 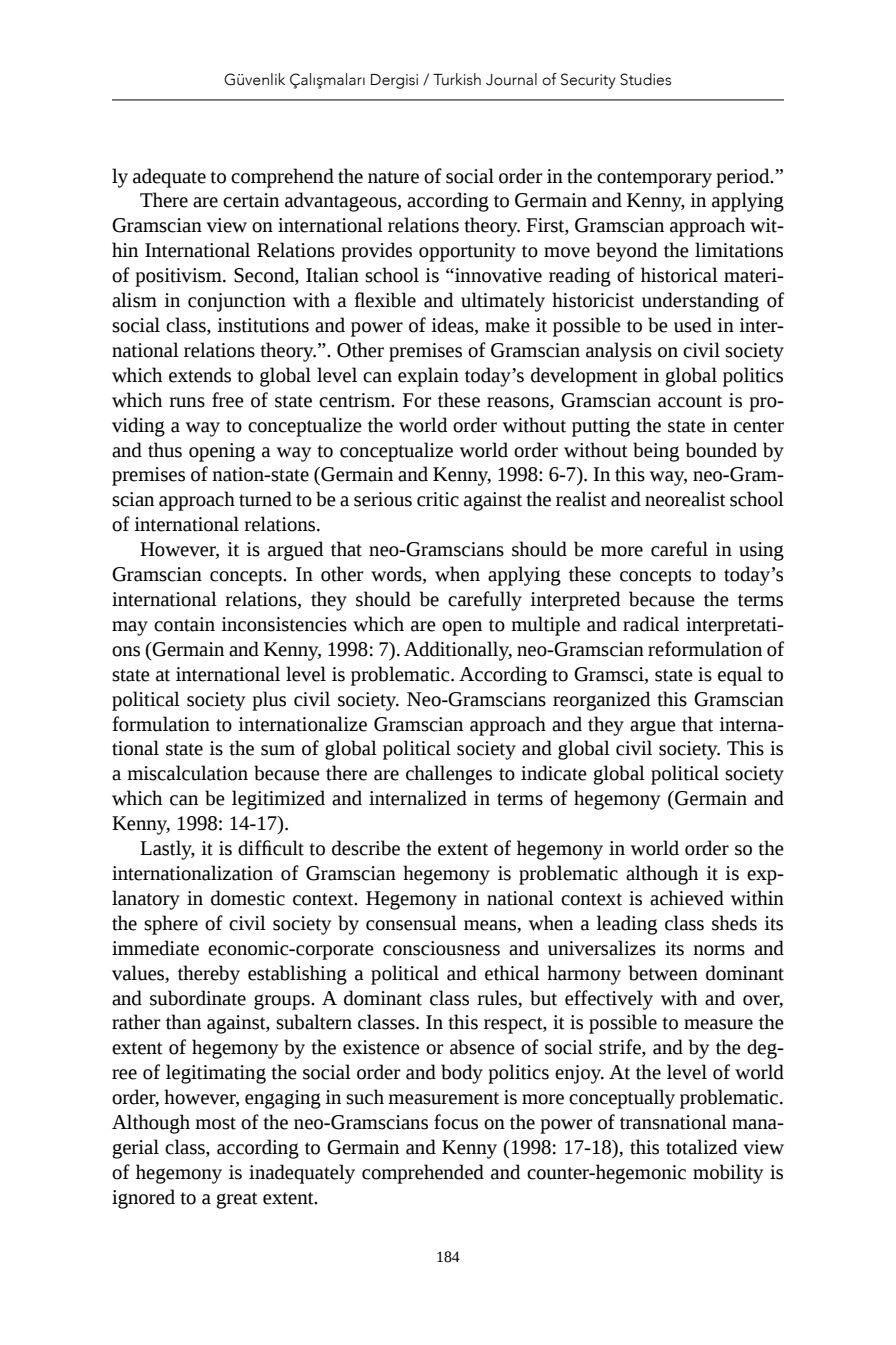 I want to click on miscalculation, so click(x=187, y=773).
